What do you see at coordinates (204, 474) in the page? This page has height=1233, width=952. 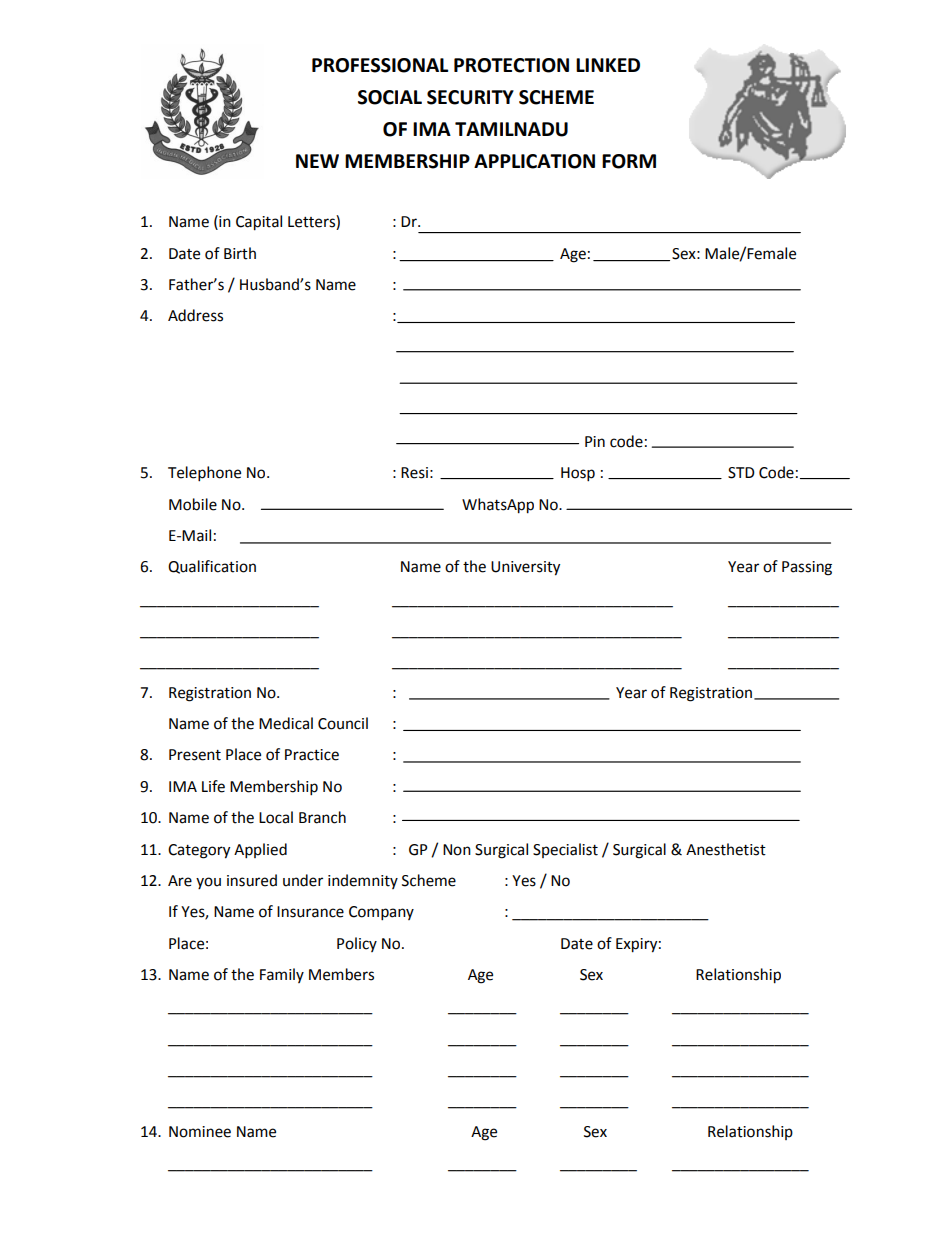 I see `Telephone` at bounding box center [204, 474].
